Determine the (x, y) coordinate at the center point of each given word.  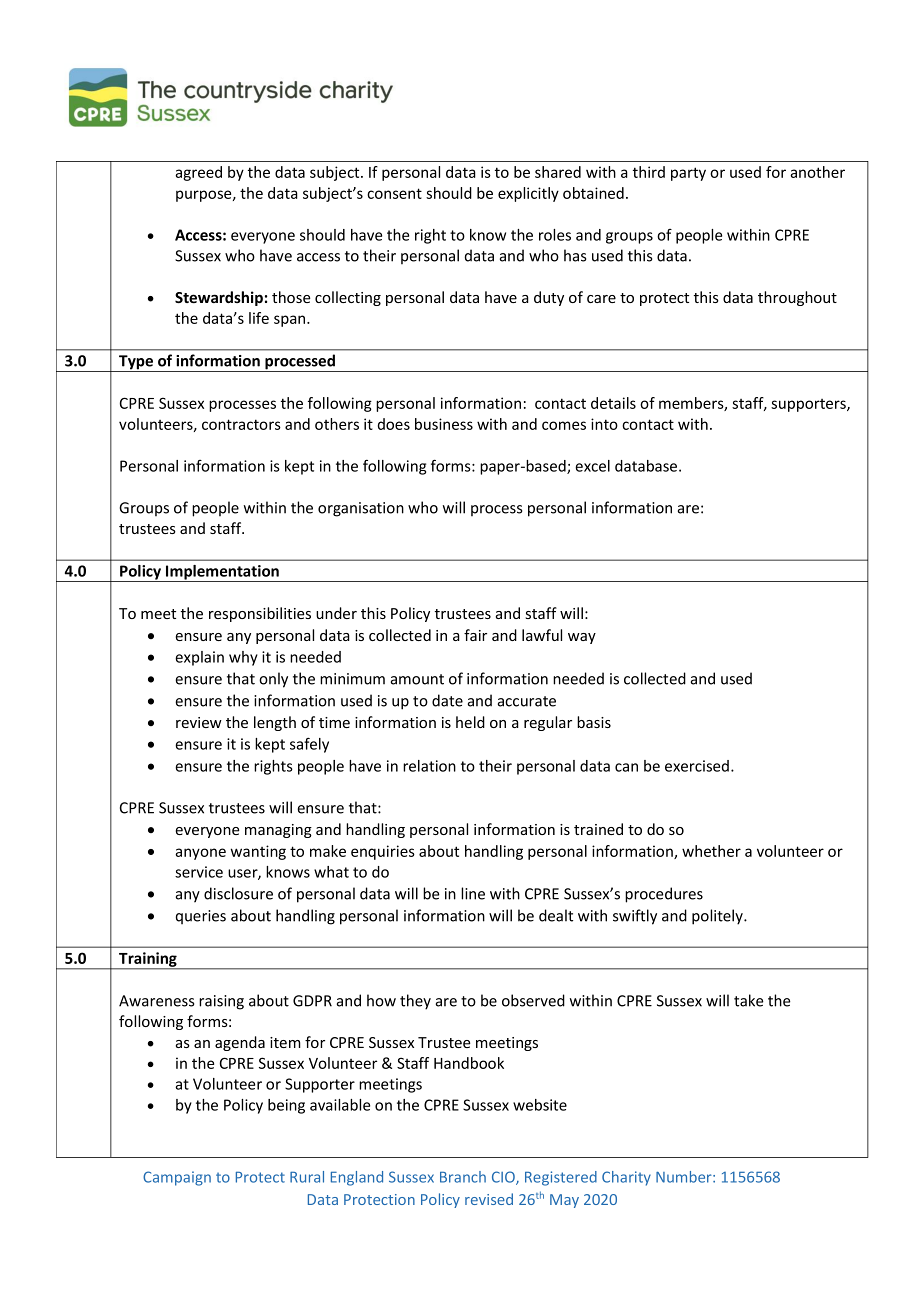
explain (199, 658)
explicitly (528, 194)
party (688, 174)
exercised (697, 766)
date (447, 700)
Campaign (177, 1178)
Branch (463, 1177)
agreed (198, 173)
